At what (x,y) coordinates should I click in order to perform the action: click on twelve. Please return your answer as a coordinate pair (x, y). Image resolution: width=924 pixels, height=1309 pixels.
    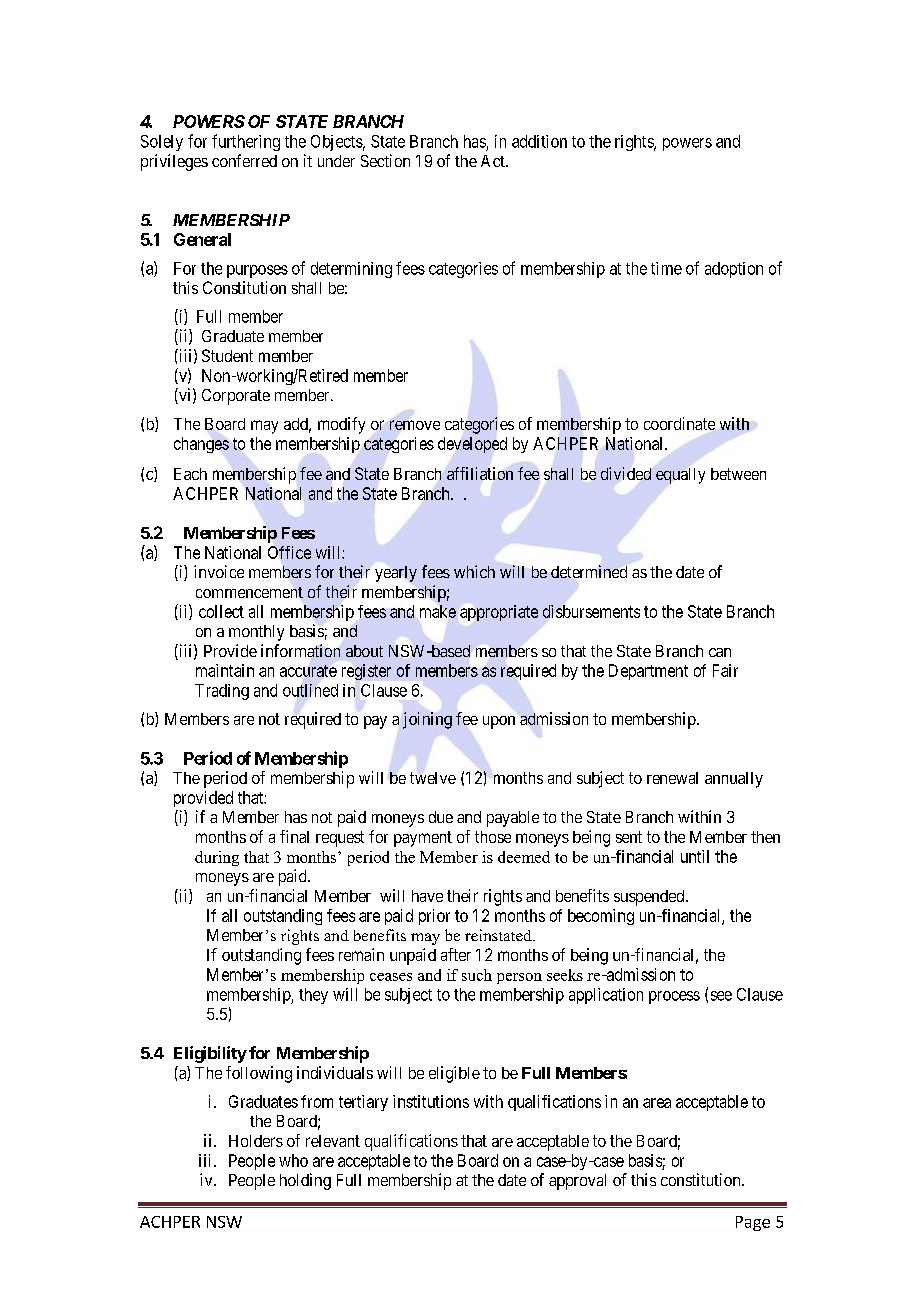
    Looking at the image, I should click on (433, 778).
